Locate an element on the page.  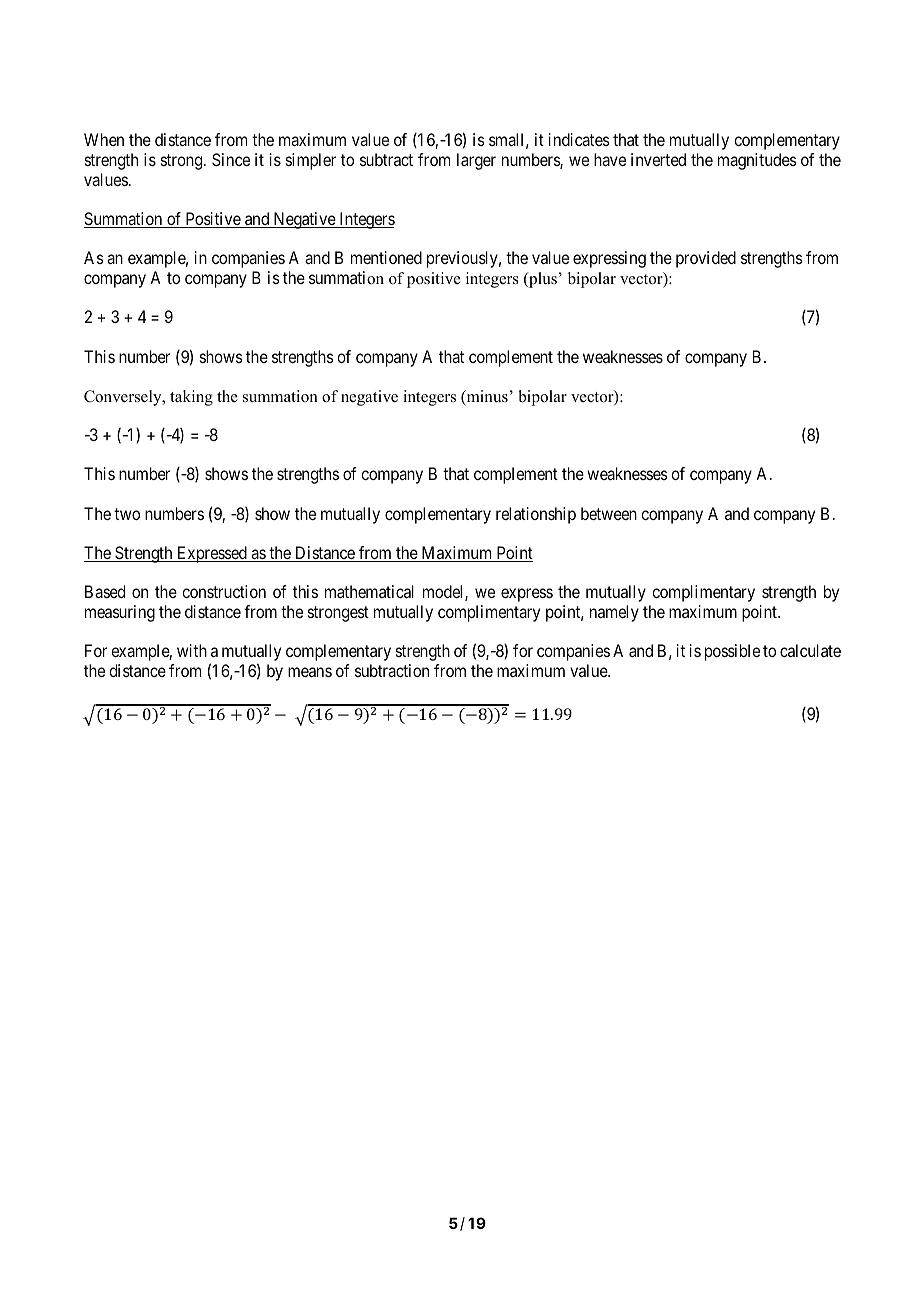
means is located at coordinates (310, 672).
